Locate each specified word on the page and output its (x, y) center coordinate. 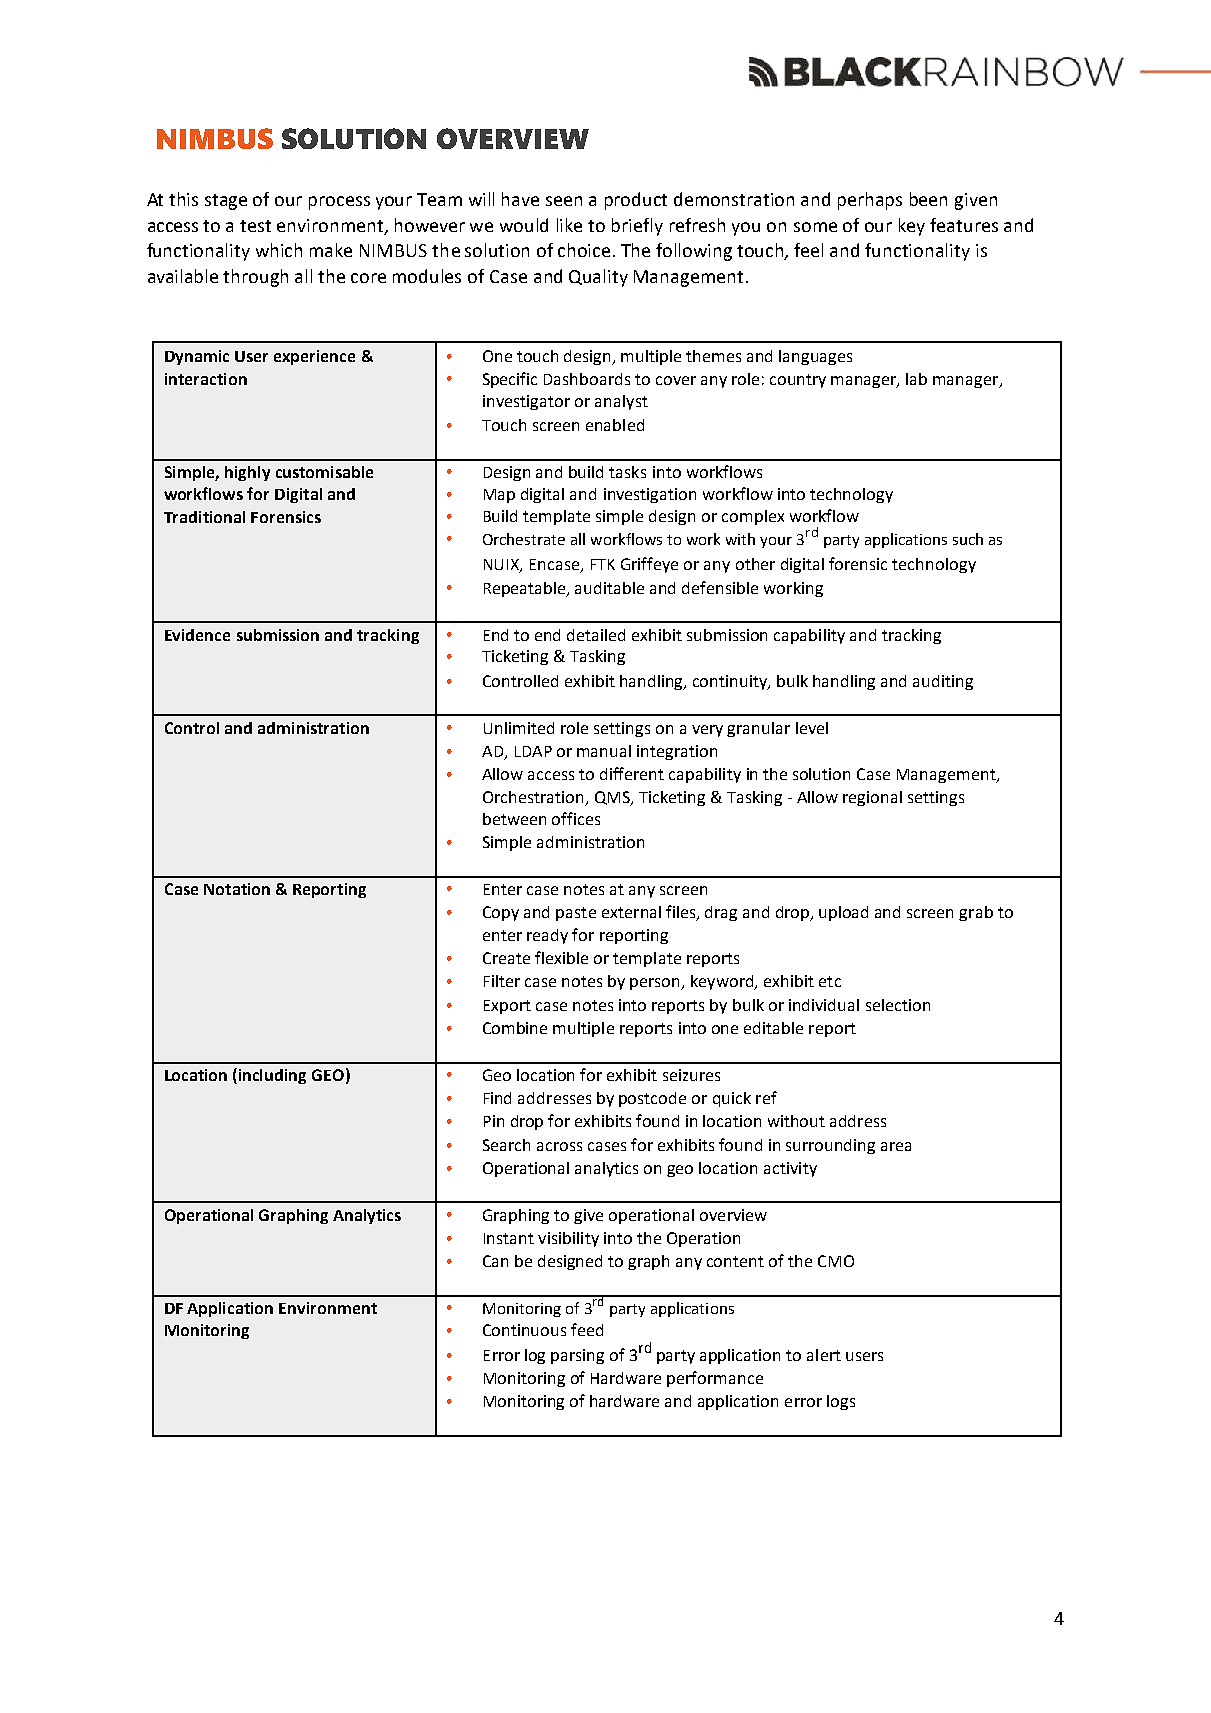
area (896, 1146)
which (279, 250)
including (272, 1076)
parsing (577, 1356)
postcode (652, 1099)
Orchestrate (524, 539)
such (968, 539)
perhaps (870, 201)
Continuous (524, 1330)
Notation (237, 889)
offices (576, 818)
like (569, 225)
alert (824, 1355)
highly (247, 473)
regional (872, 798)
